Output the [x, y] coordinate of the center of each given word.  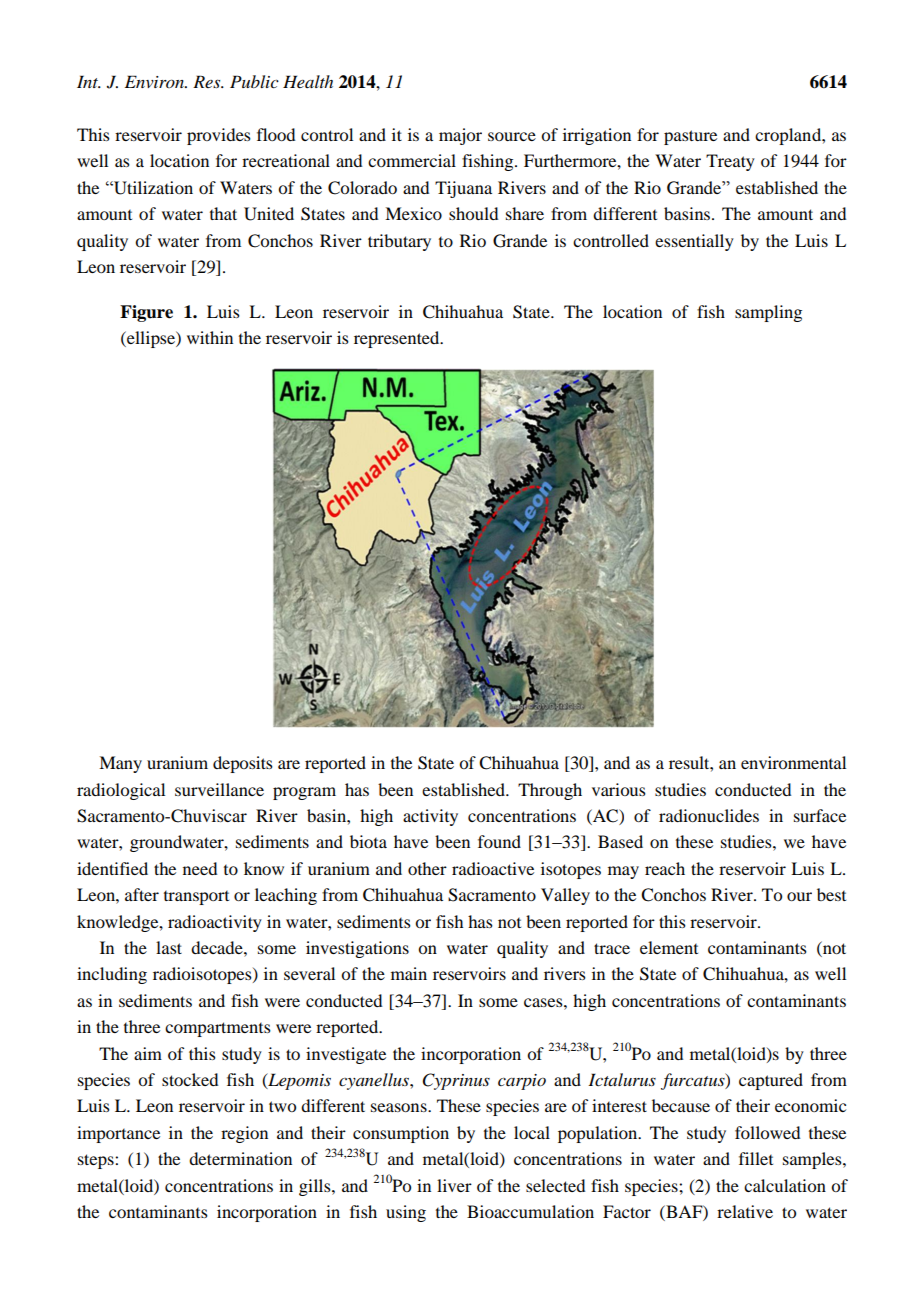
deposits [243, 764]
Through [550, 791]
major [460, 136]
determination [240, 1158]
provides [219, 136]
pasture [690, 137]
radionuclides [709, 815]
